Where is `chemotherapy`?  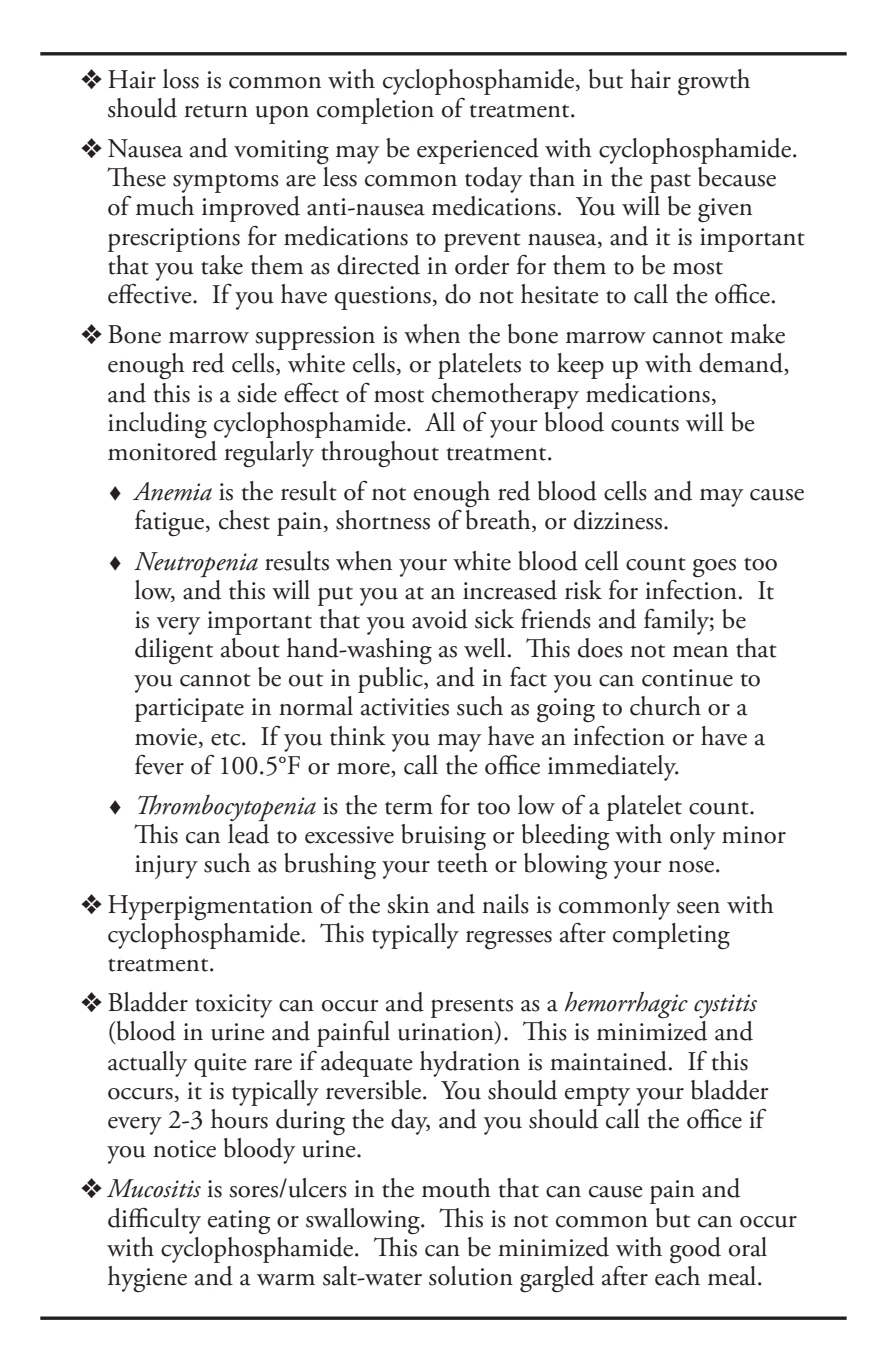 chemotherapy is located at coordinates (505, 396).
